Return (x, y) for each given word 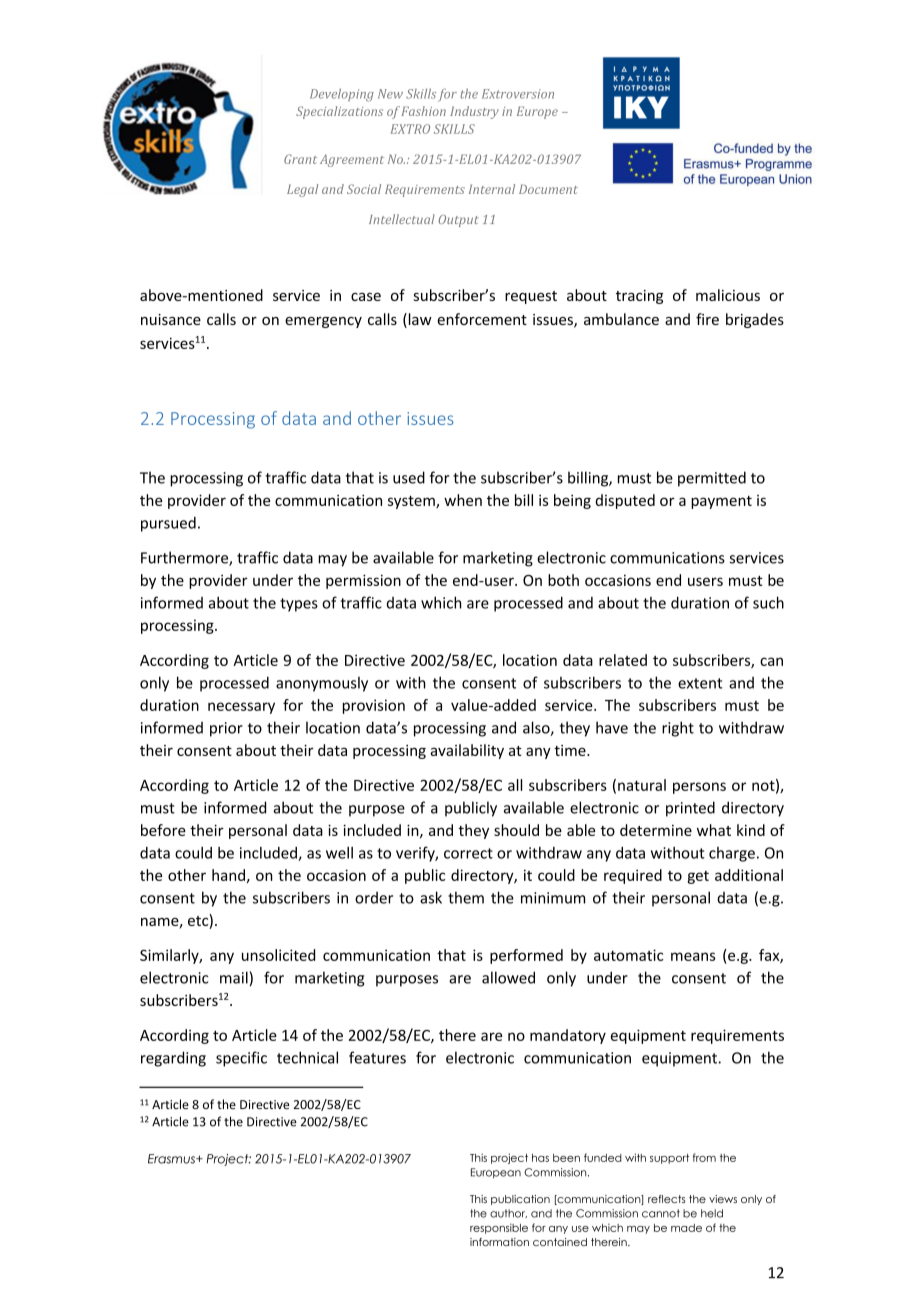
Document (548, 189)
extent (700, 683)
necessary (241, 708)
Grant (300, 159)
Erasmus (172, 1159)
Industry (474, 112)
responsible (499, 1228)
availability (467, 751)
